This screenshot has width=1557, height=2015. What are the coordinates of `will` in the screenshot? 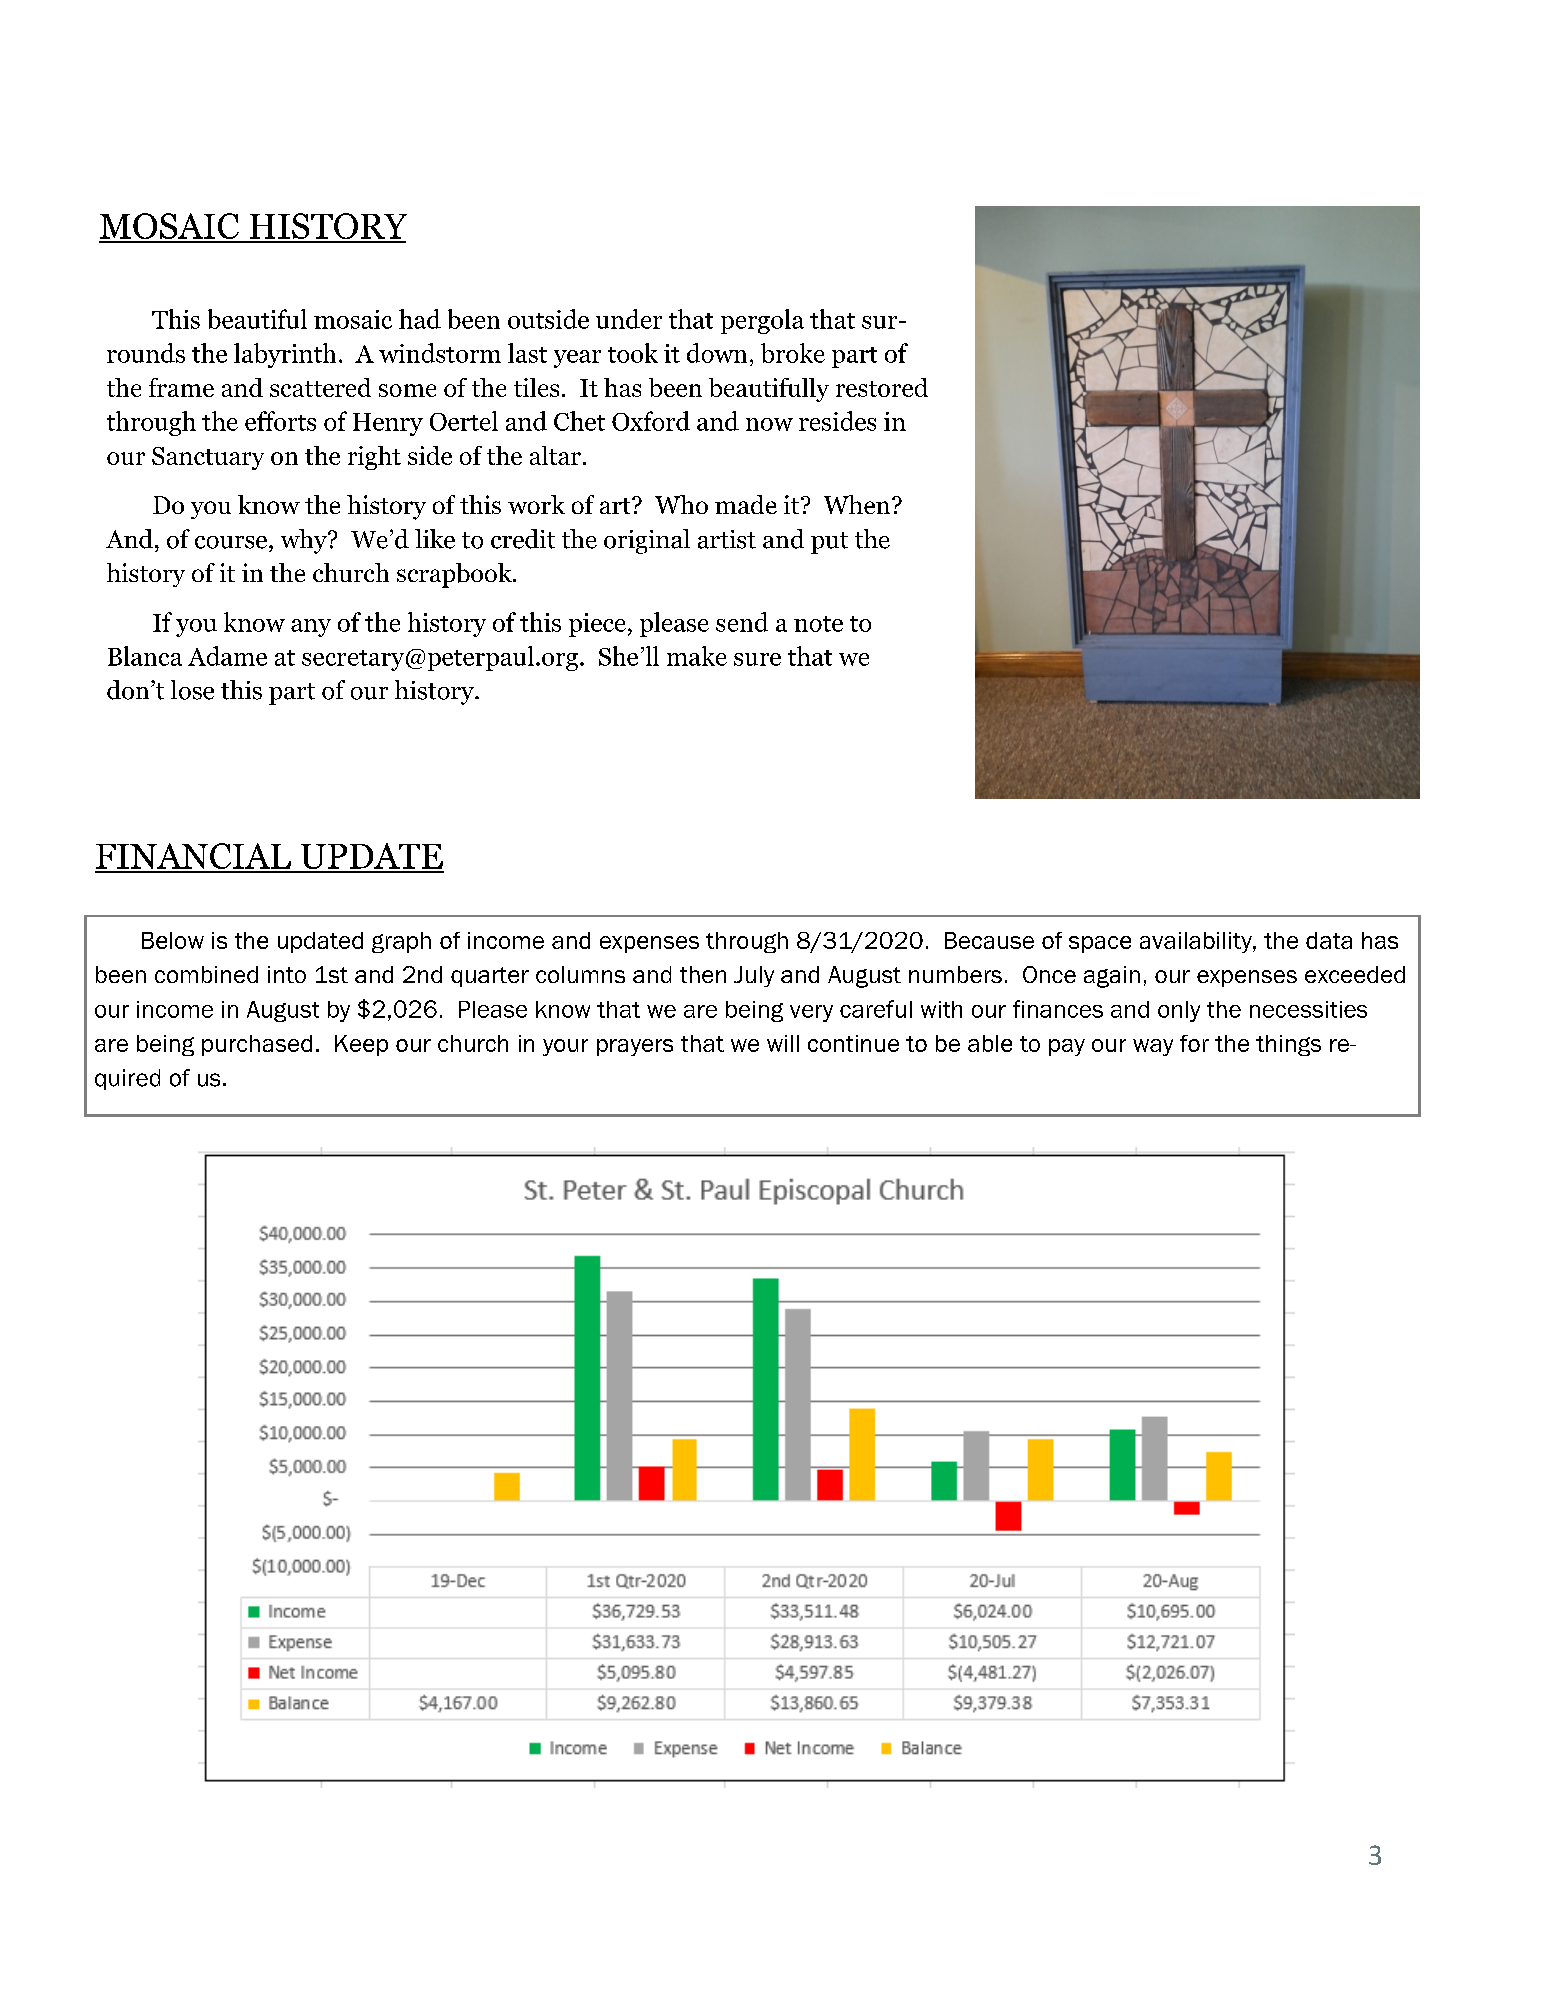 It's located at (783, 1043).
